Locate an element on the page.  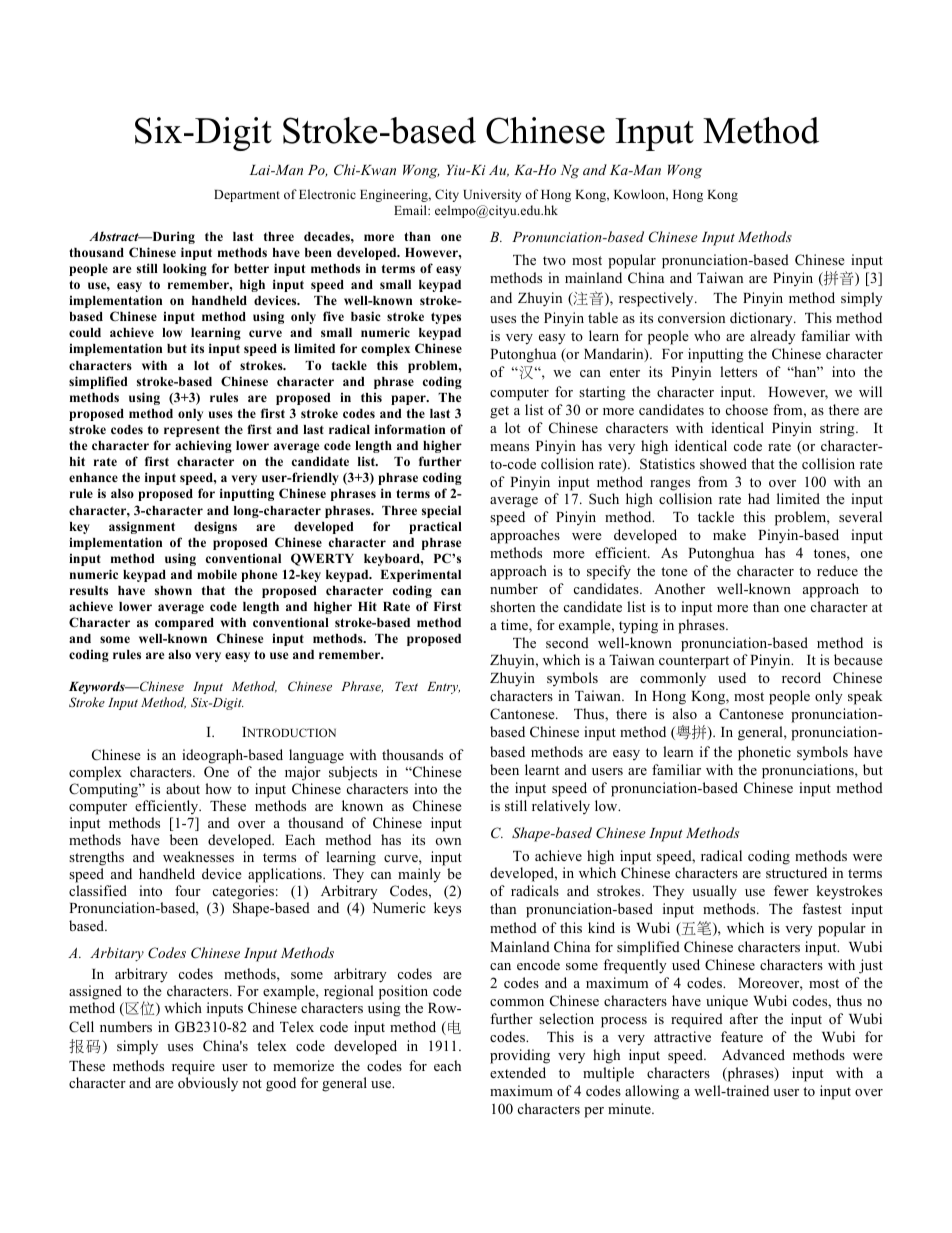
record is located at coordinates (801, 677).
